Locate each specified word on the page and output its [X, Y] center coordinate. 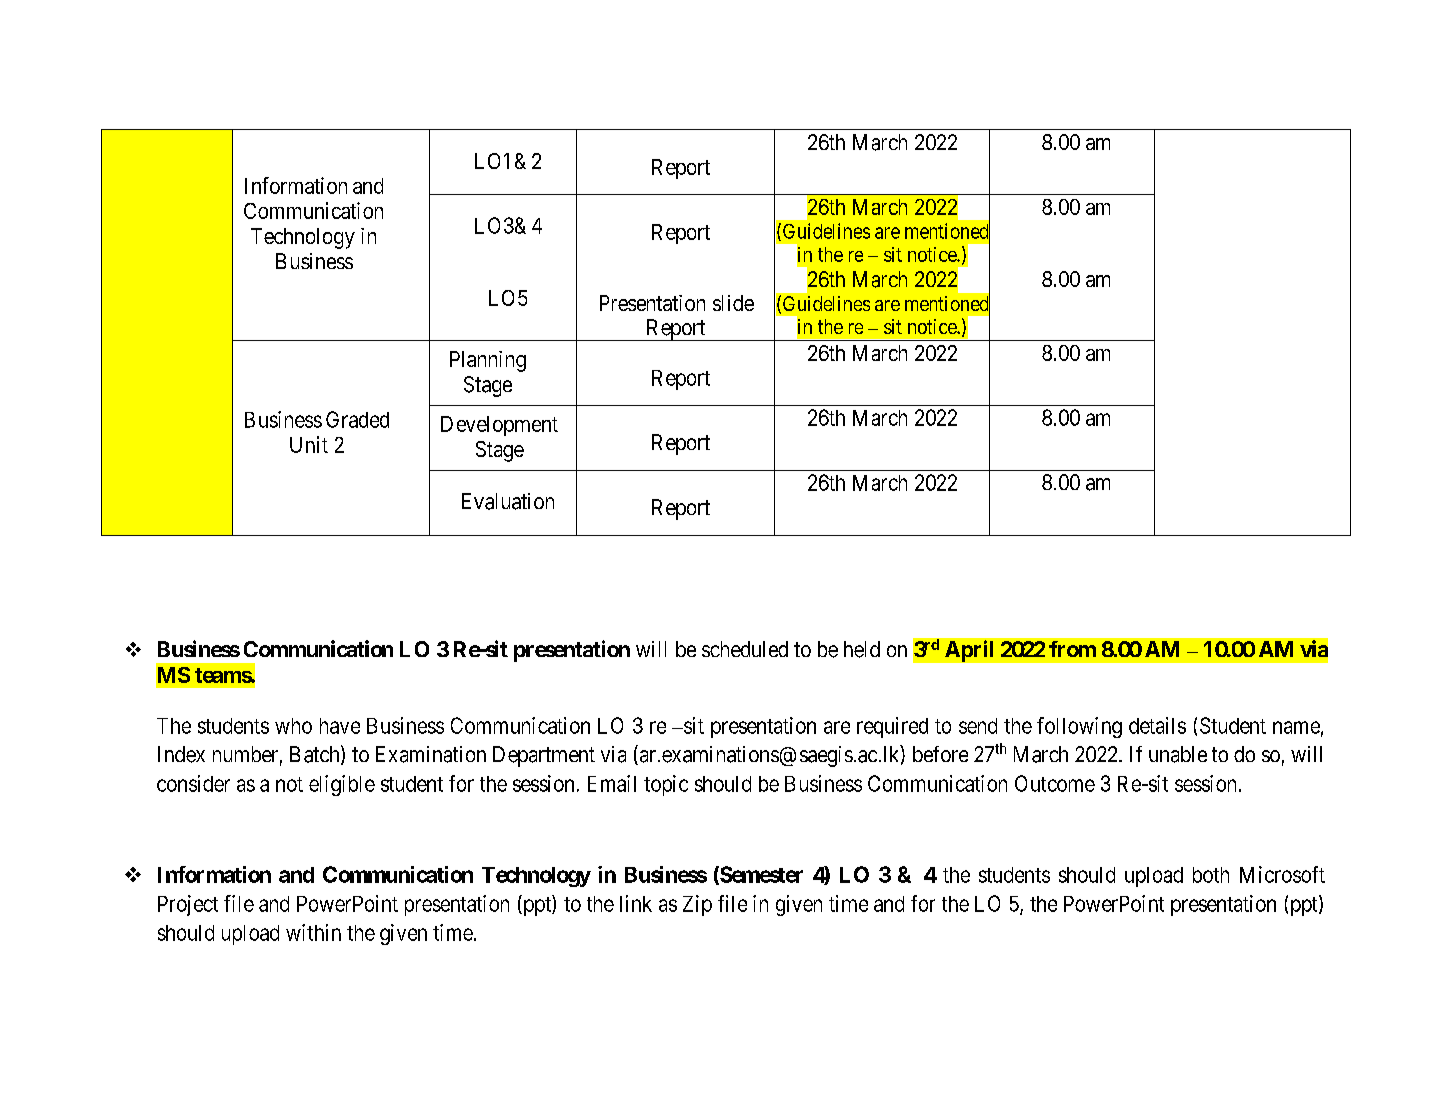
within [313, 932]
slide [733, 303]
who [293, 726]
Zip [697, 905]
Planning [488, 361]
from [1072, 649]
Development [499, 426]
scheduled [745, 649]
